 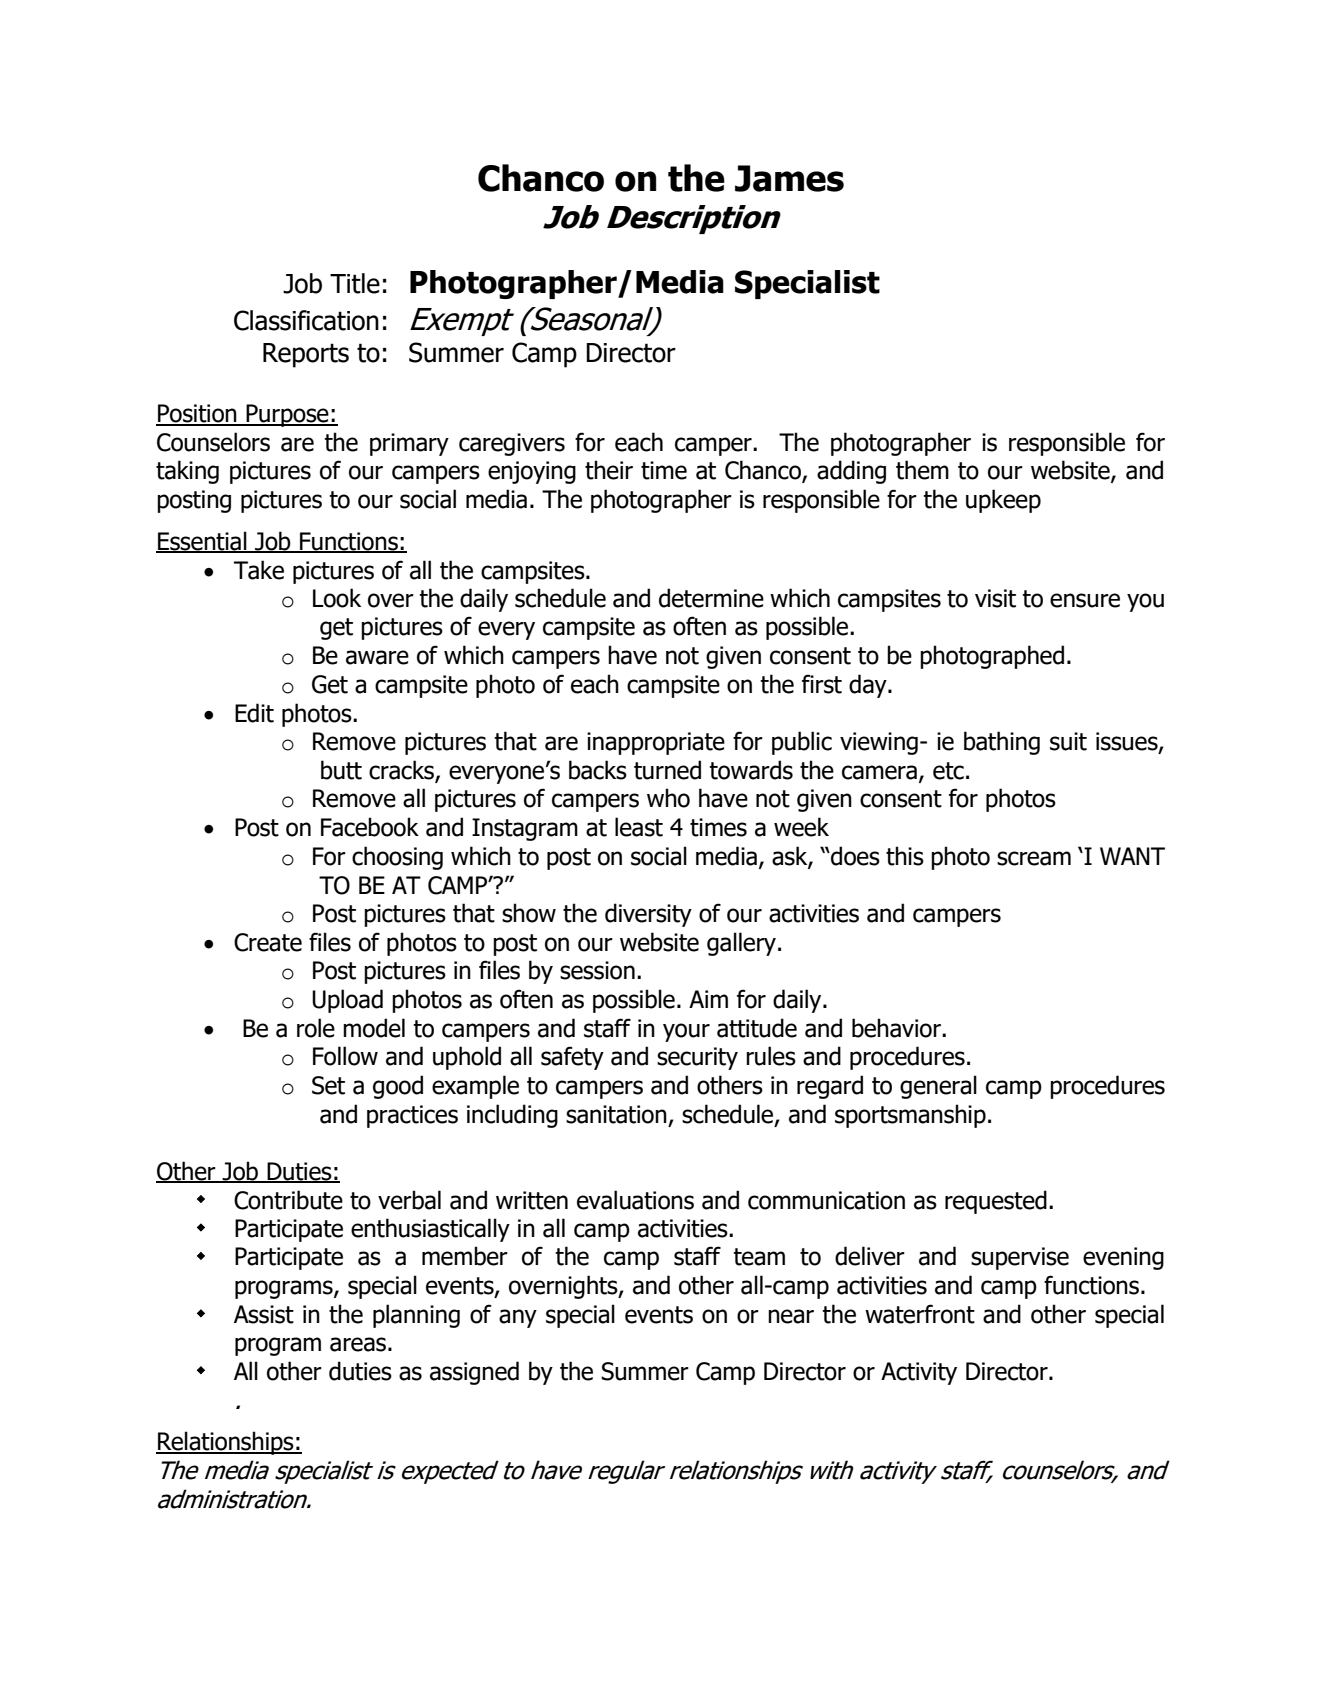 I want to click on Title, so click(x=355, y=283).
